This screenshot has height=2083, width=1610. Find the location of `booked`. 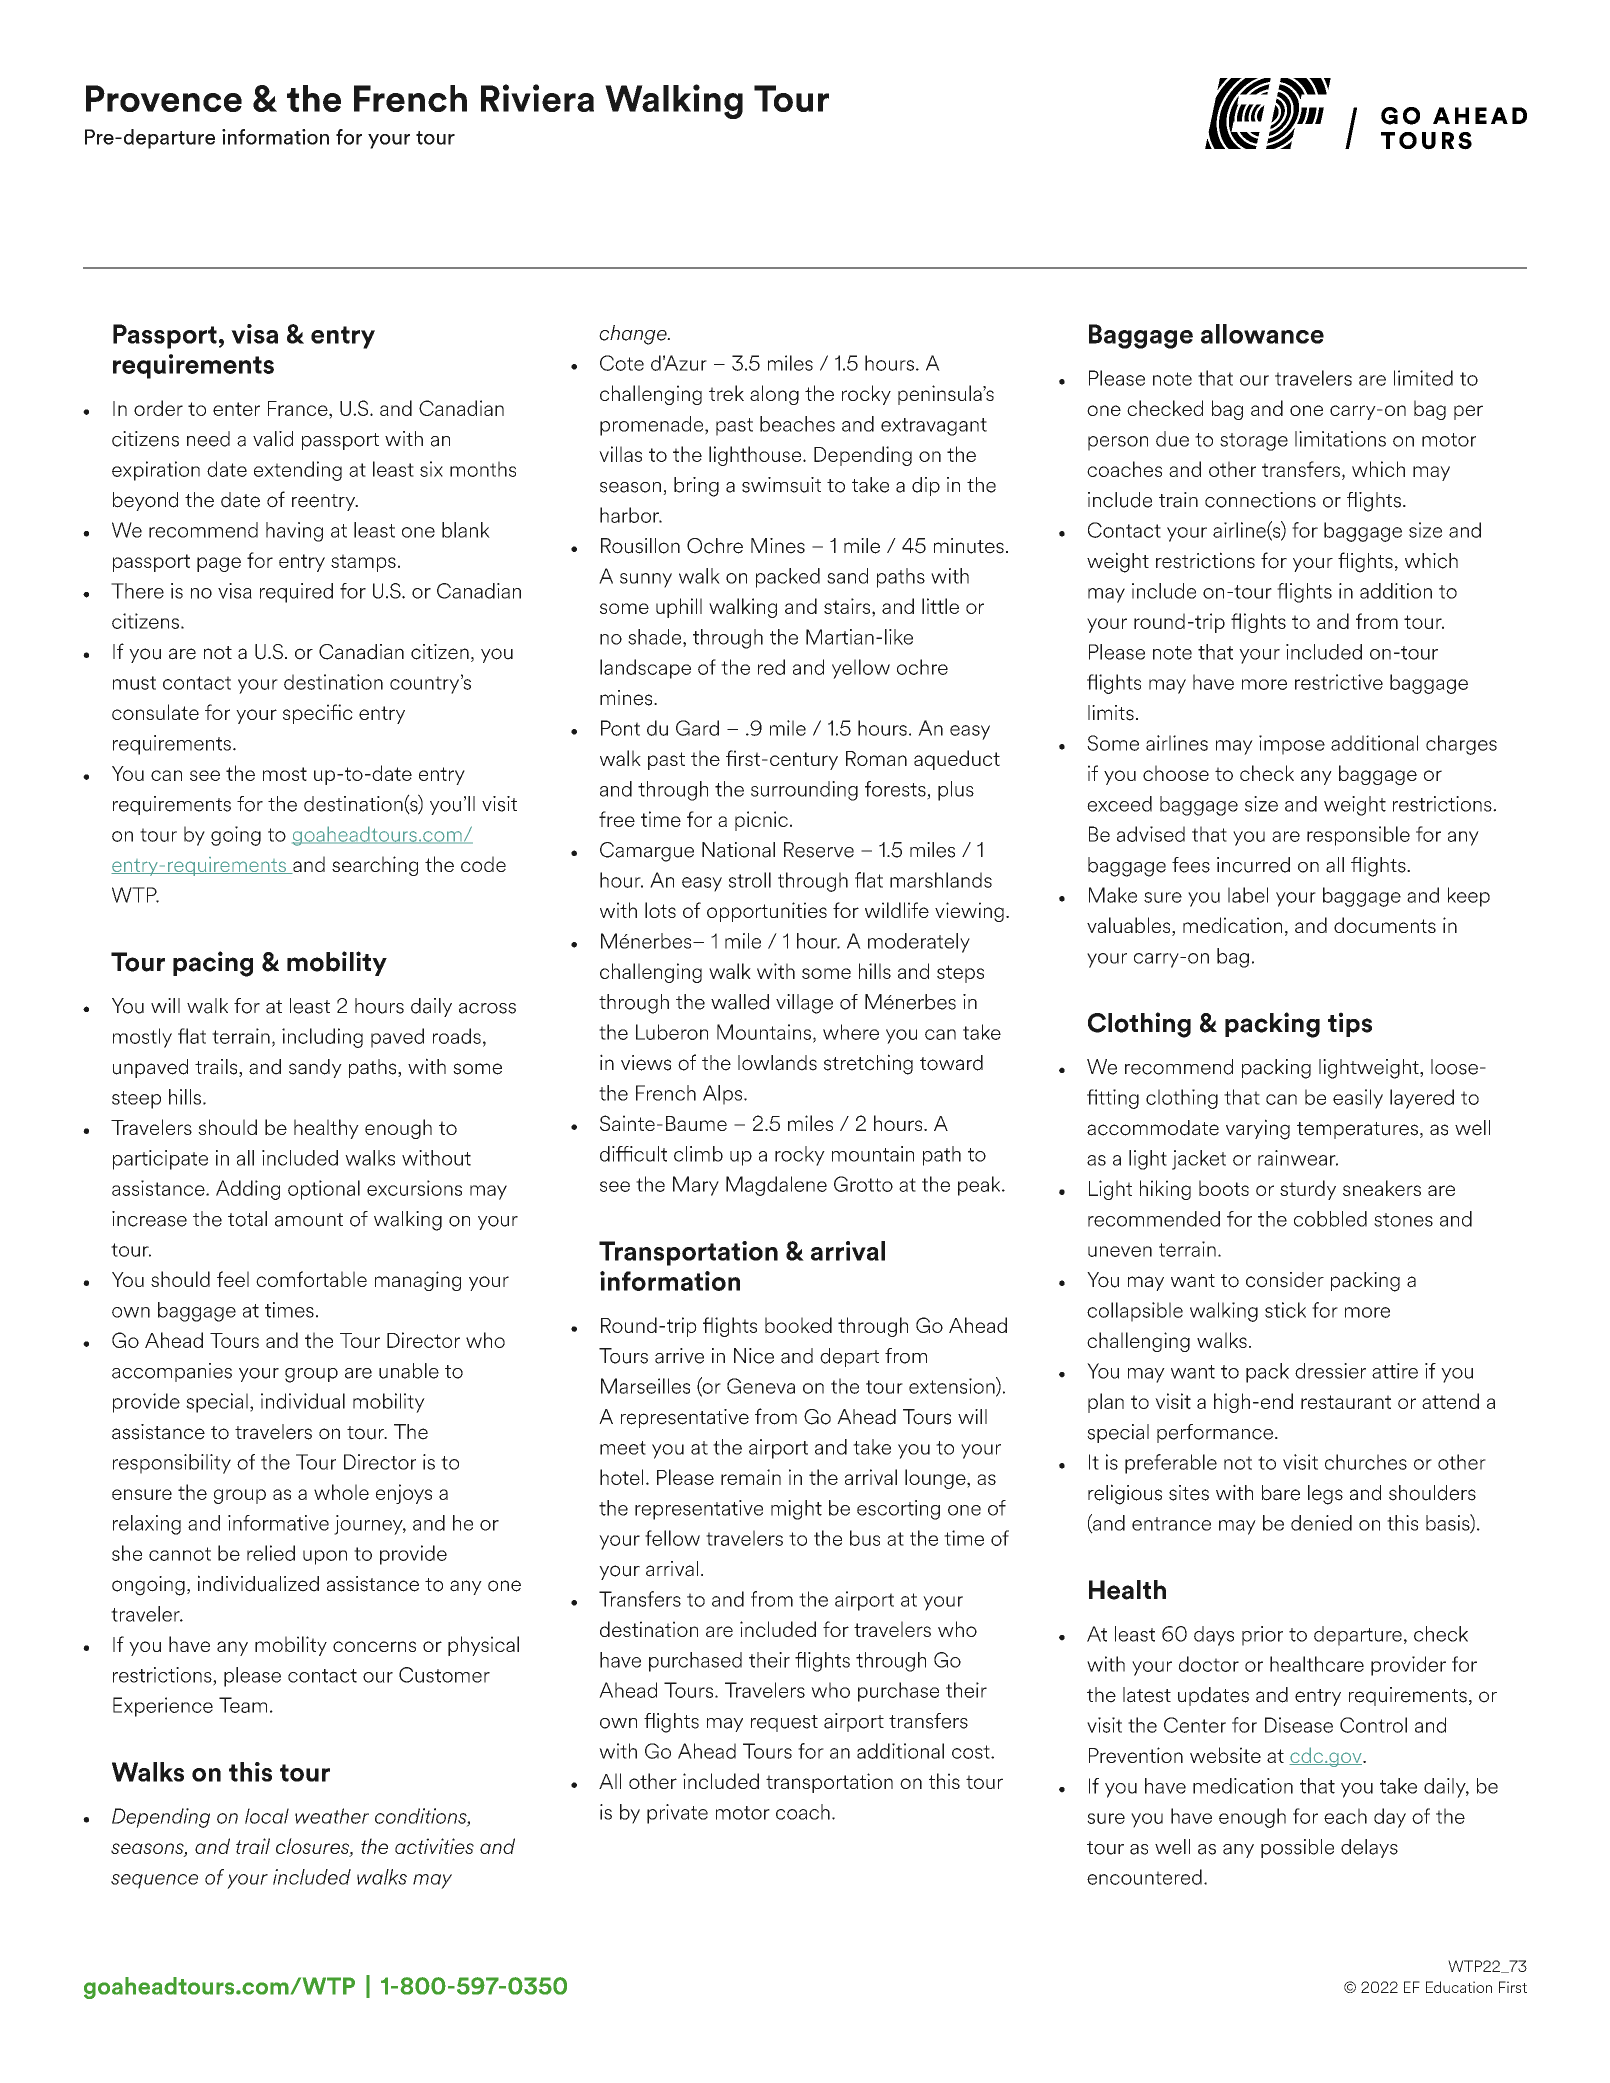

booked is located at coordinates (798, 1325).
